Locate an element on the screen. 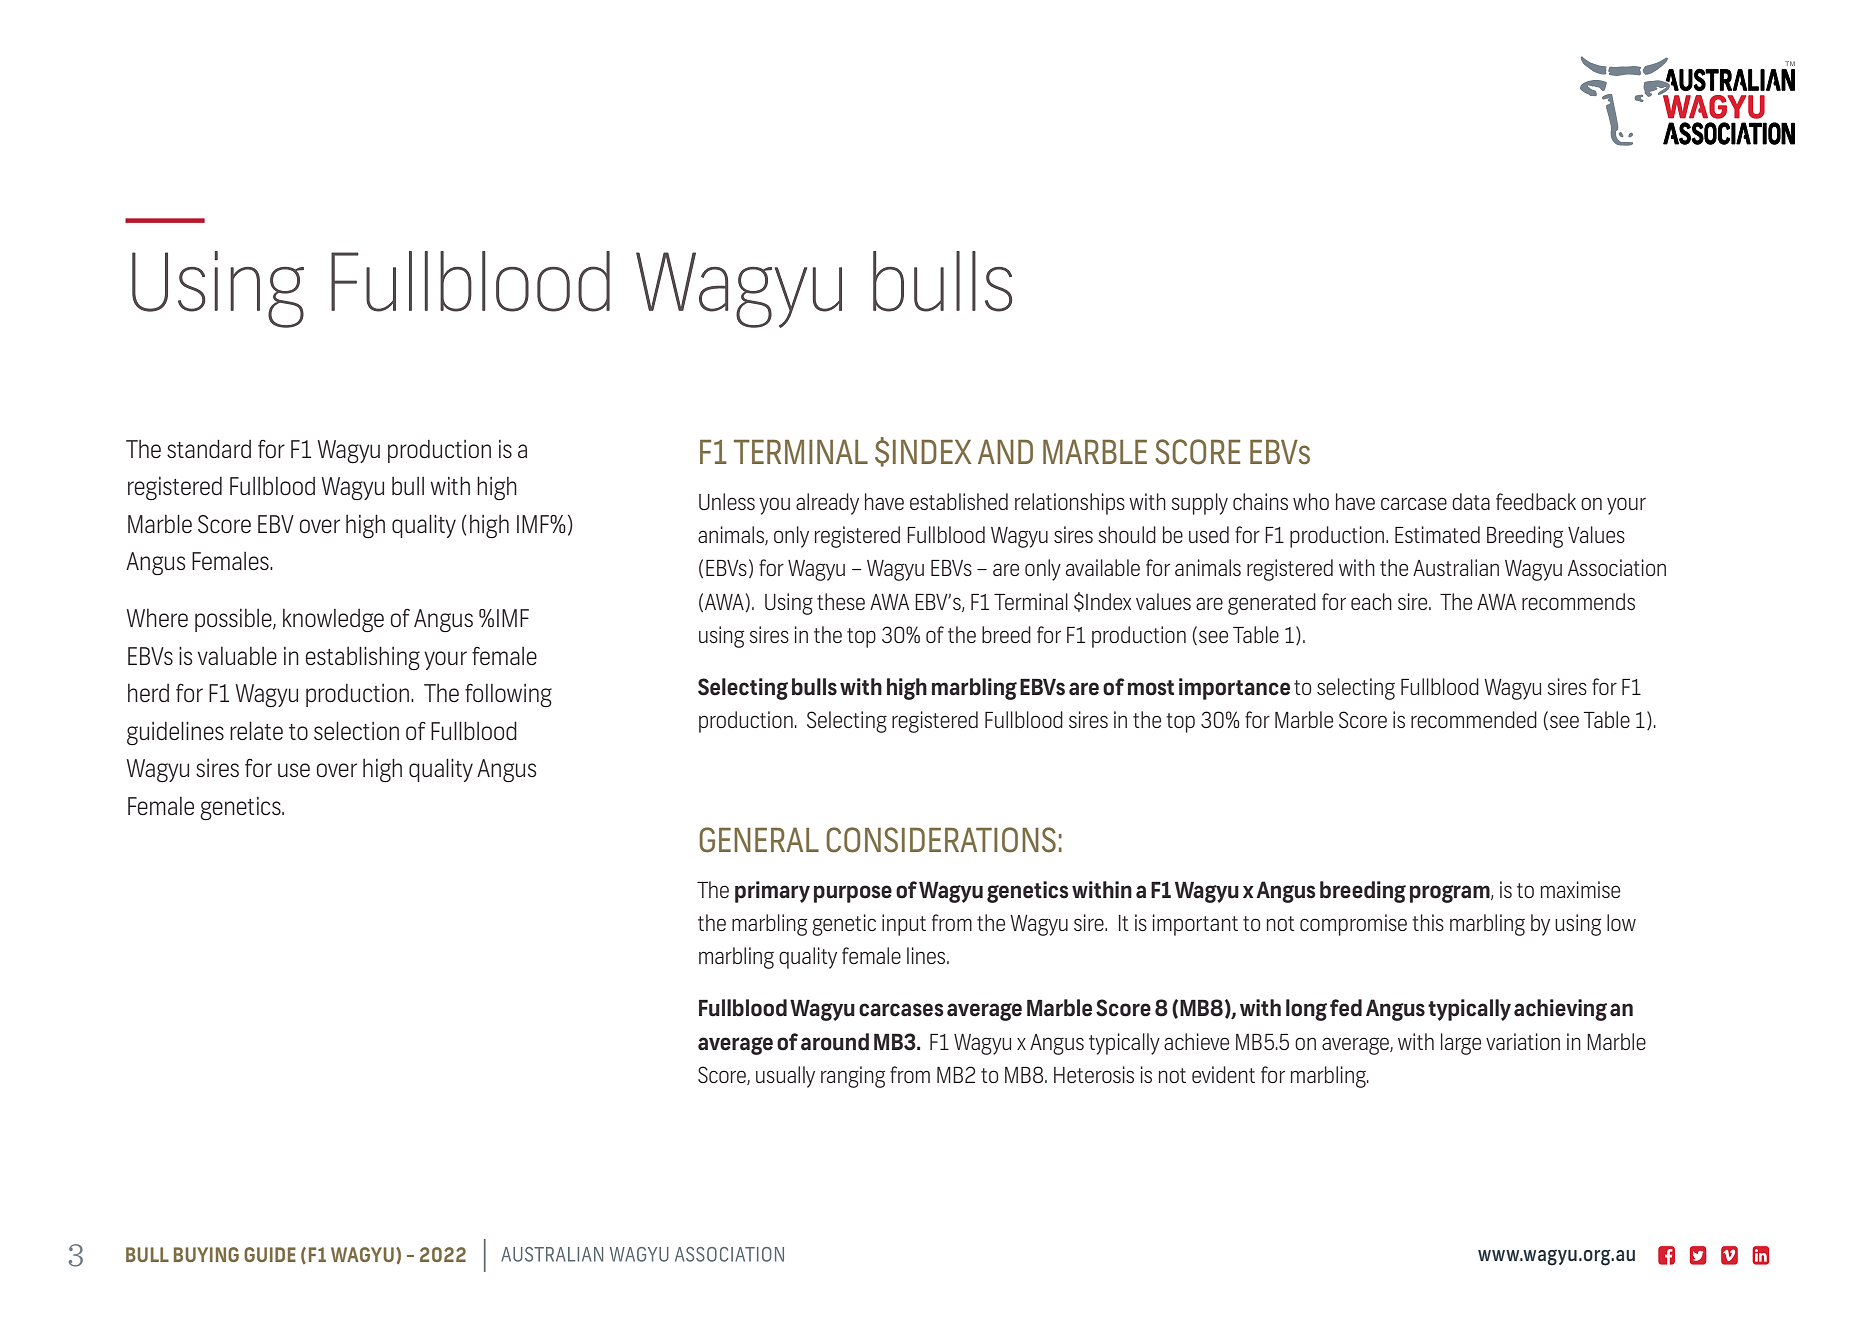 The image size is (1864, 1318). BUYING is located at coordinates (206, 1254).
